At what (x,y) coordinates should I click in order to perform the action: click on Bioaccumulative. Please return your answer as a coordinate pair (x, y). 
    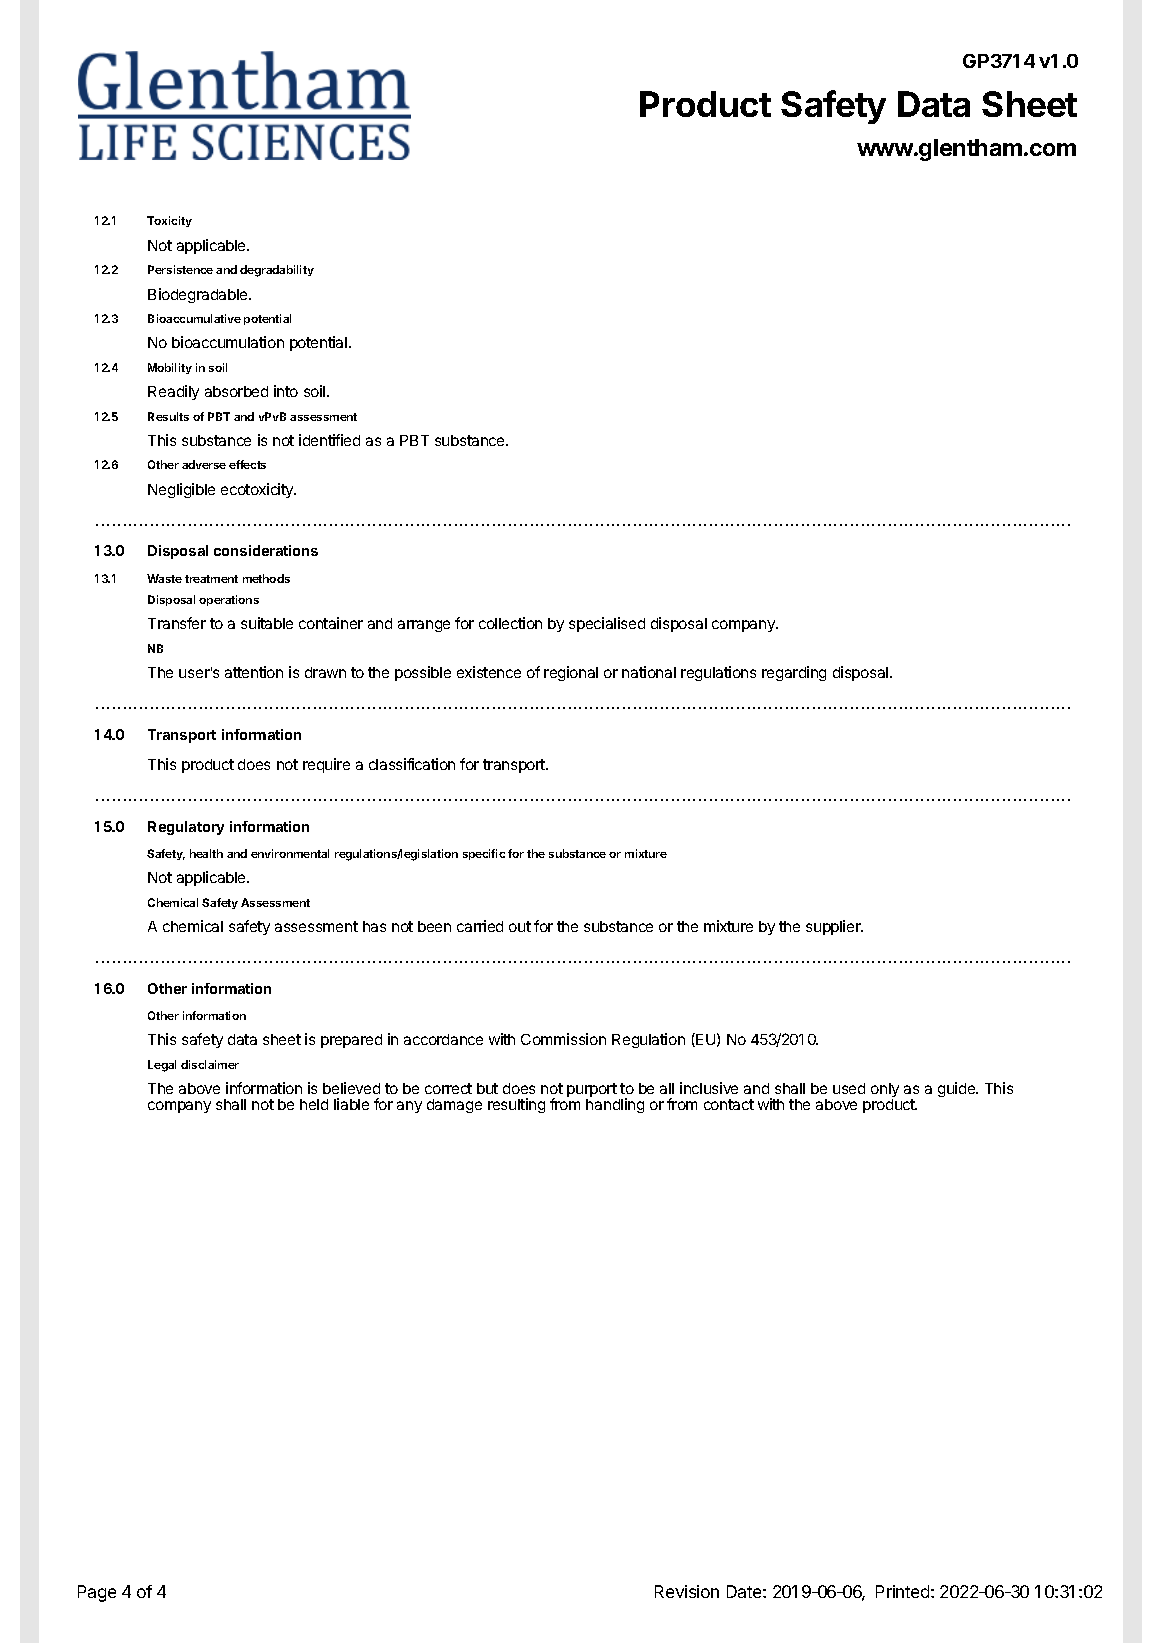
    Looking at the image, I should click on (194, 318).
